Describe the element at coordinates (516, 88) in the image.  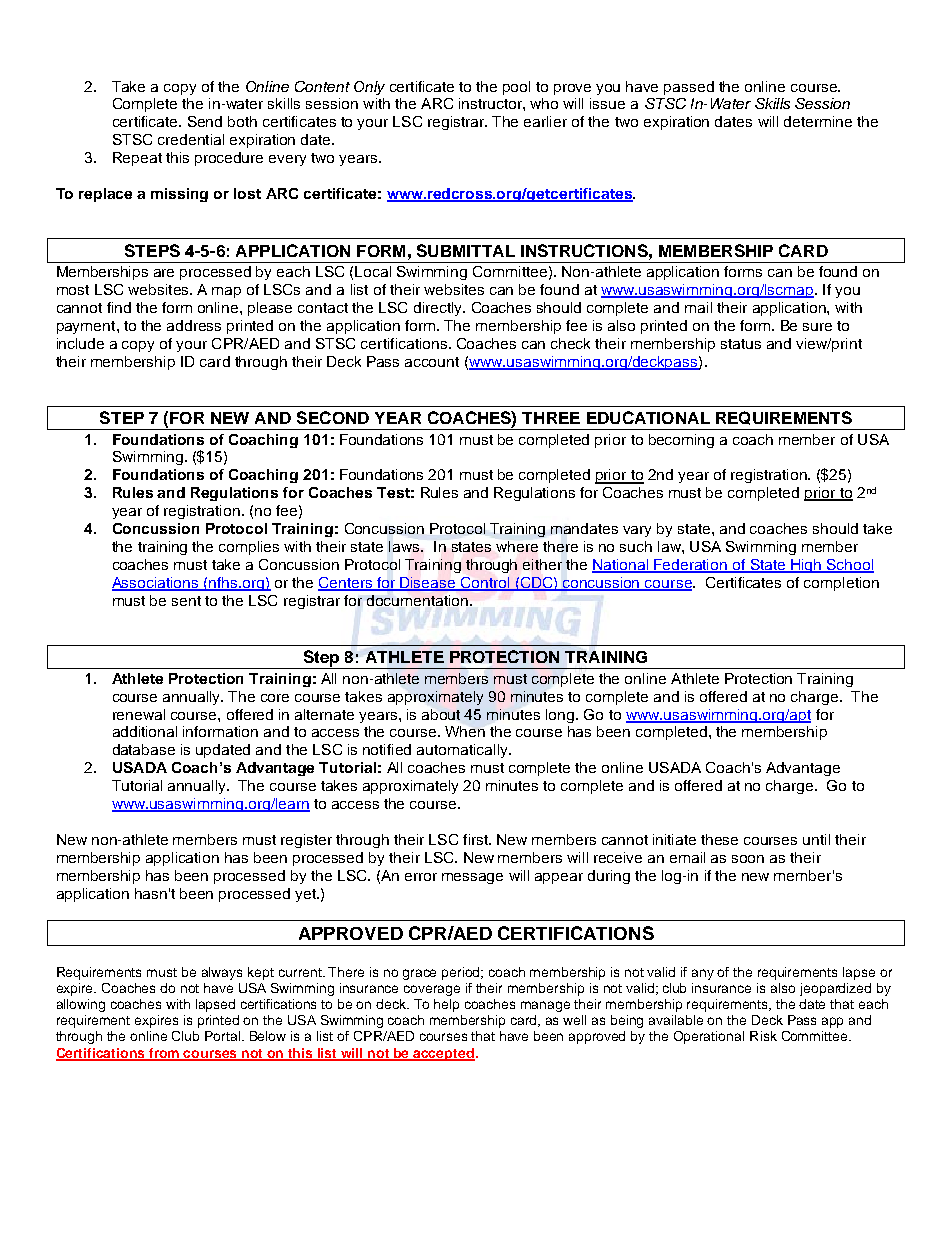
I see `pool` at that location.
